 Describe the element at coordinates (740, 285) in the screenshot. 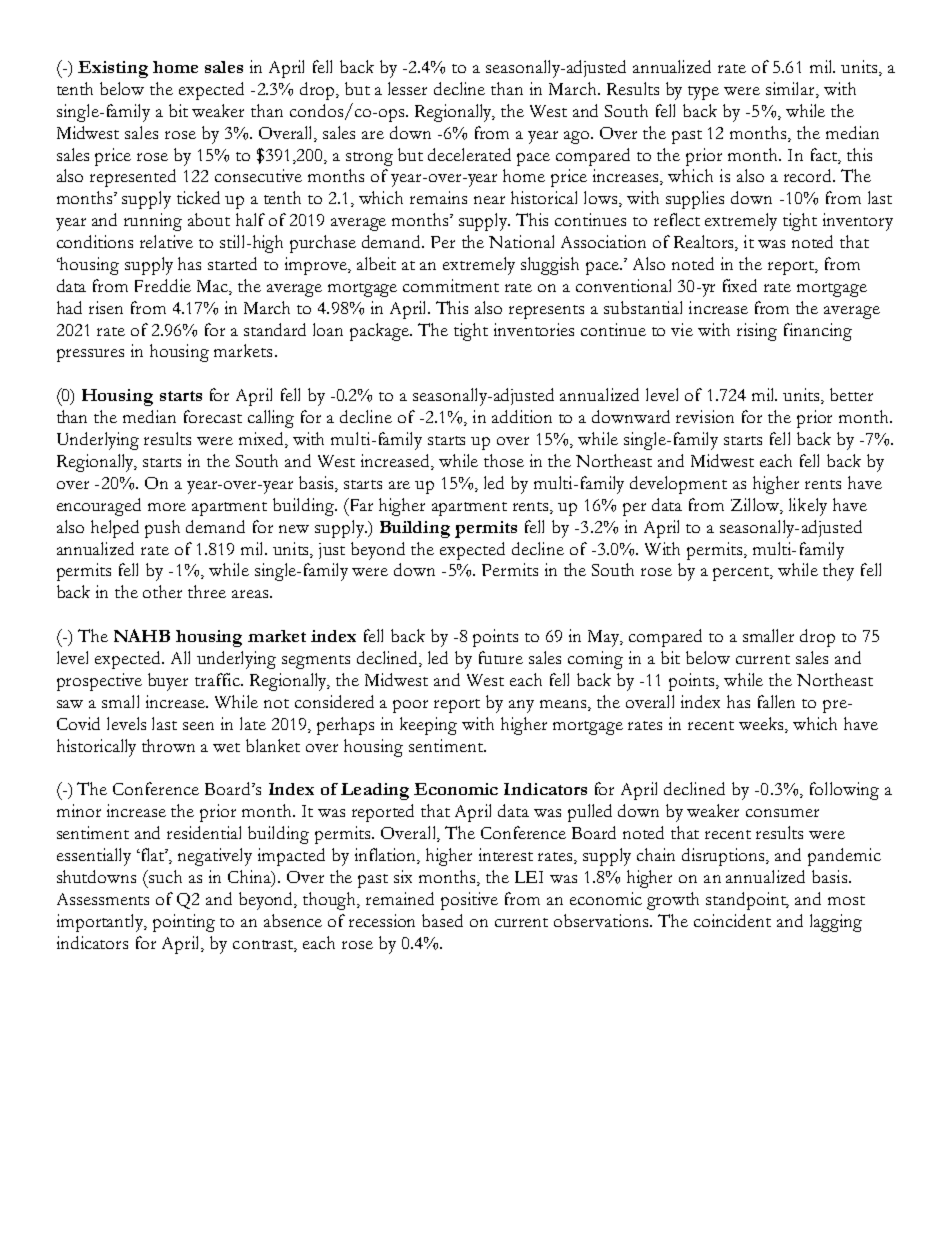

I see `fixed` at that location.
